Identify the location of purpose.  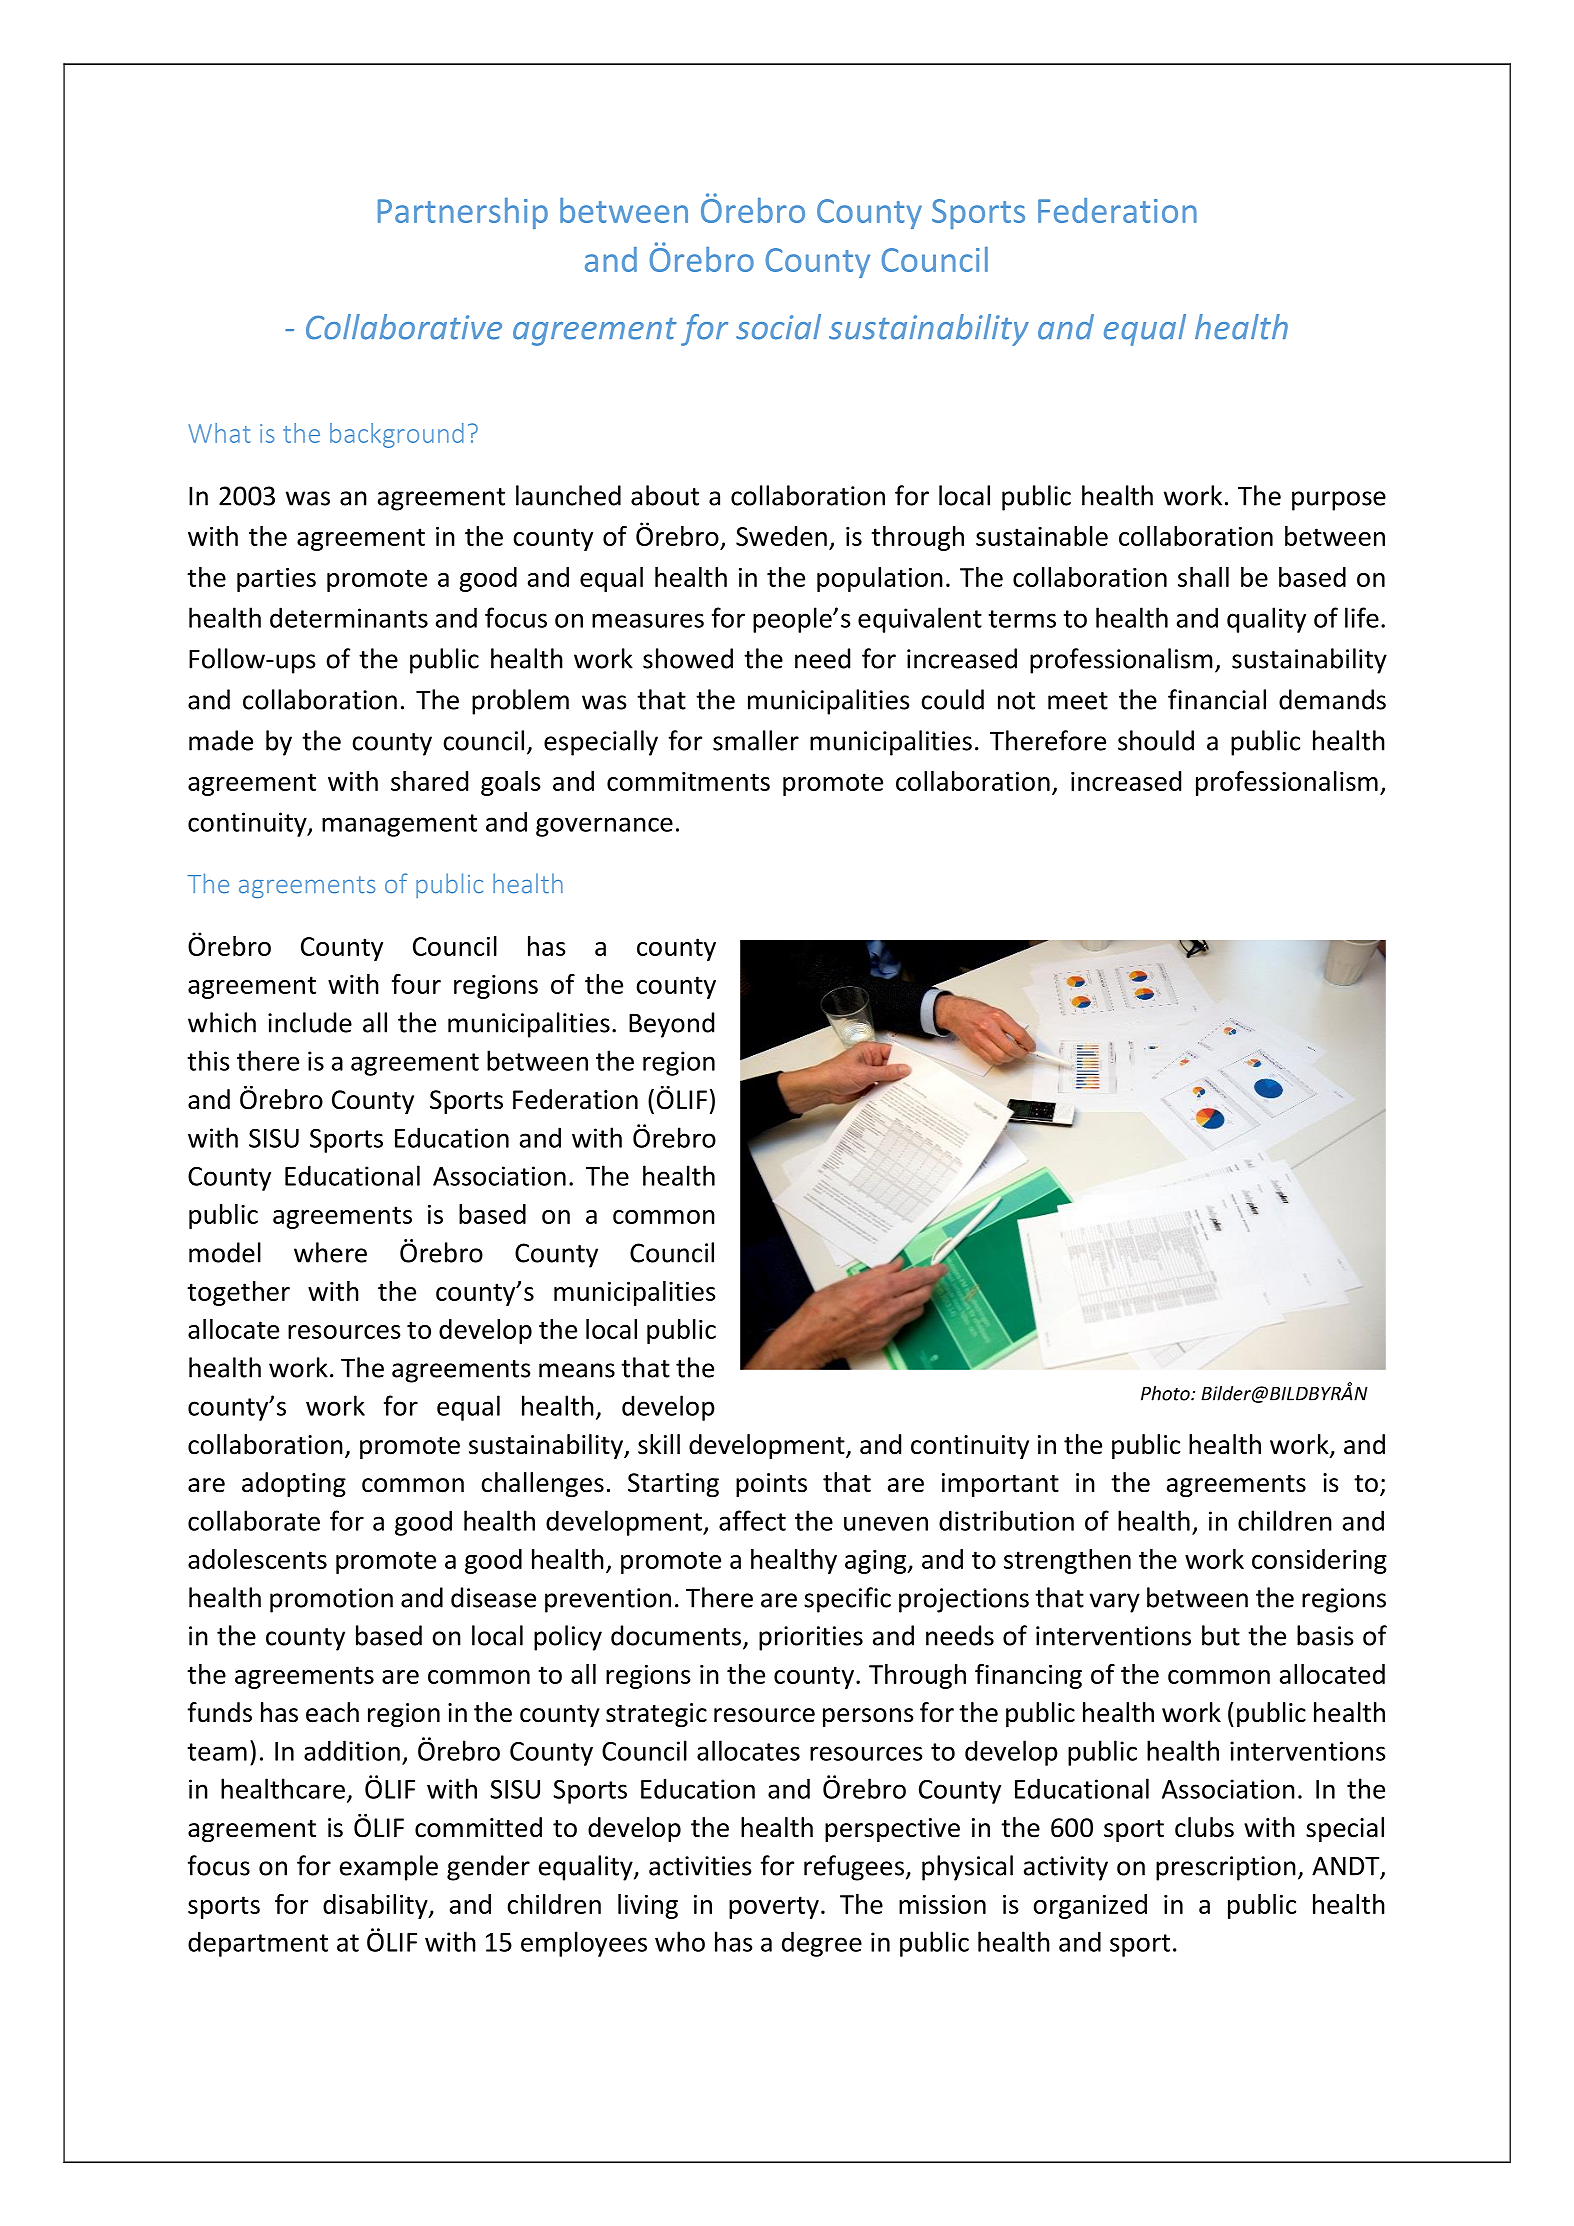
(1339, 501).
